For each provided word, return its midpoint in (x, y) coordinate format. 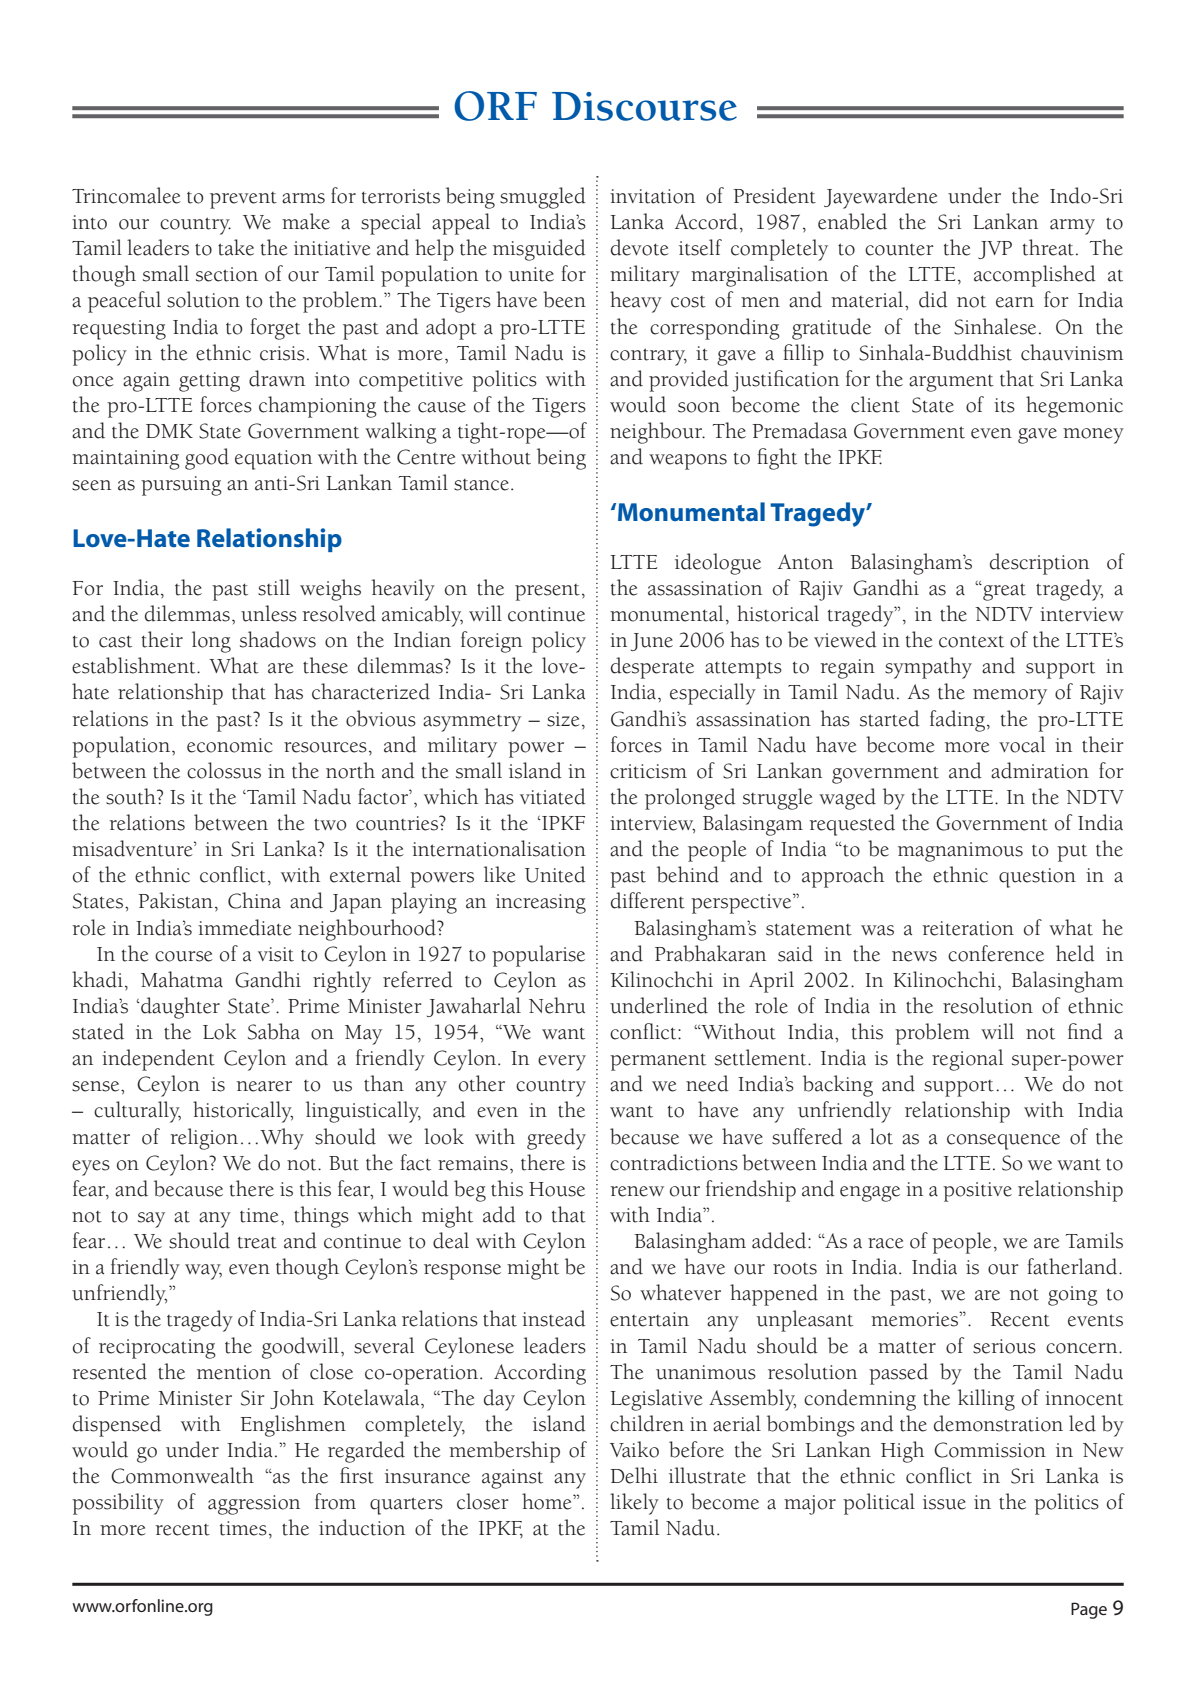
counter (899, 250)
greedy (556, 1139)
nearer (264, 1086)
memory (1010, 697)
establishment (135, 665)
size (563, 719)
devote (640, 247)
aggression (254, 1505)
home (548, 1501)
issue (944, 1502)
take (236, 247)
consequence (1003, 1142)
